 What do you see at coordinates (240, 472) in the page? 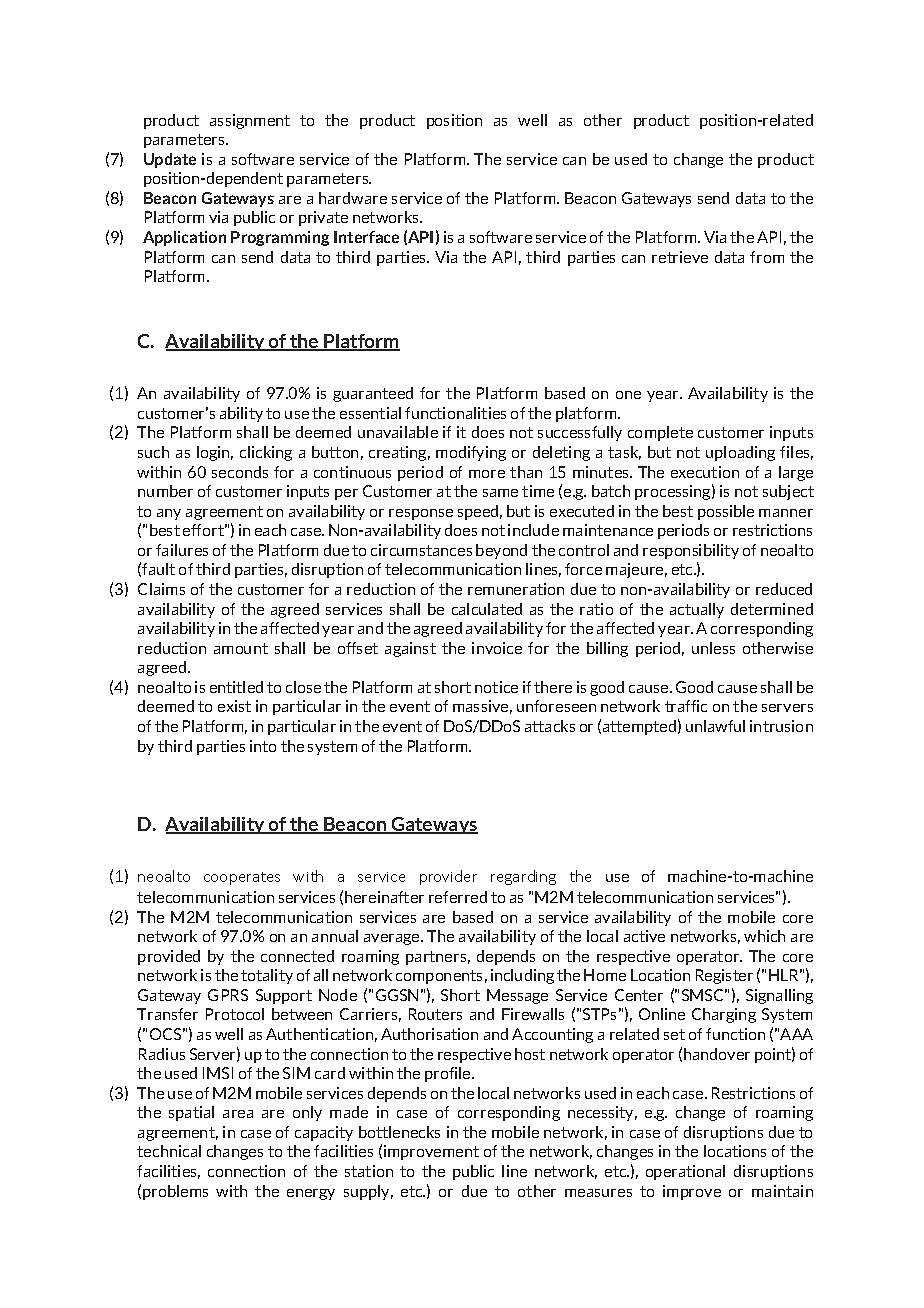
I see `seconds` at bounding box center [240, 472].
